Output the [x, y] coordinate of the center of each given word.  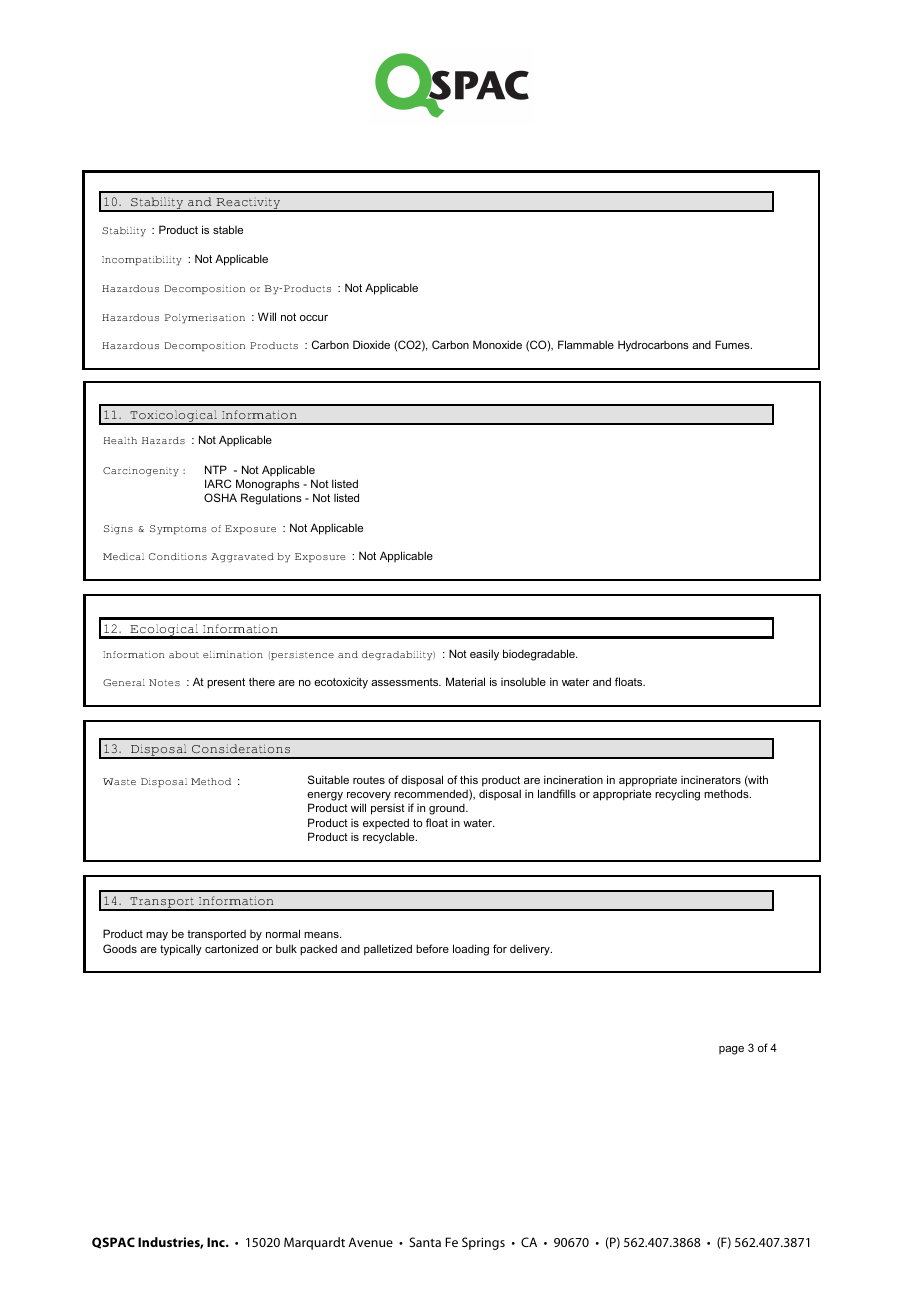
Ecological [164, 631]
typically [181, 950]
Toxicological [173, 417]
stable [228, 229]
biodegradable [540, 655]
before [432, 948]
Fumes [733, 344]
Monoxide [497, 344]
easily [484, 655]
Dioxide [371, 344]
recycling [677, 795]
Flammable [586, 344]
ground [448, 809]
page [731, 1050]
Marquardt [314, 1243]
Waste [119, 781]
